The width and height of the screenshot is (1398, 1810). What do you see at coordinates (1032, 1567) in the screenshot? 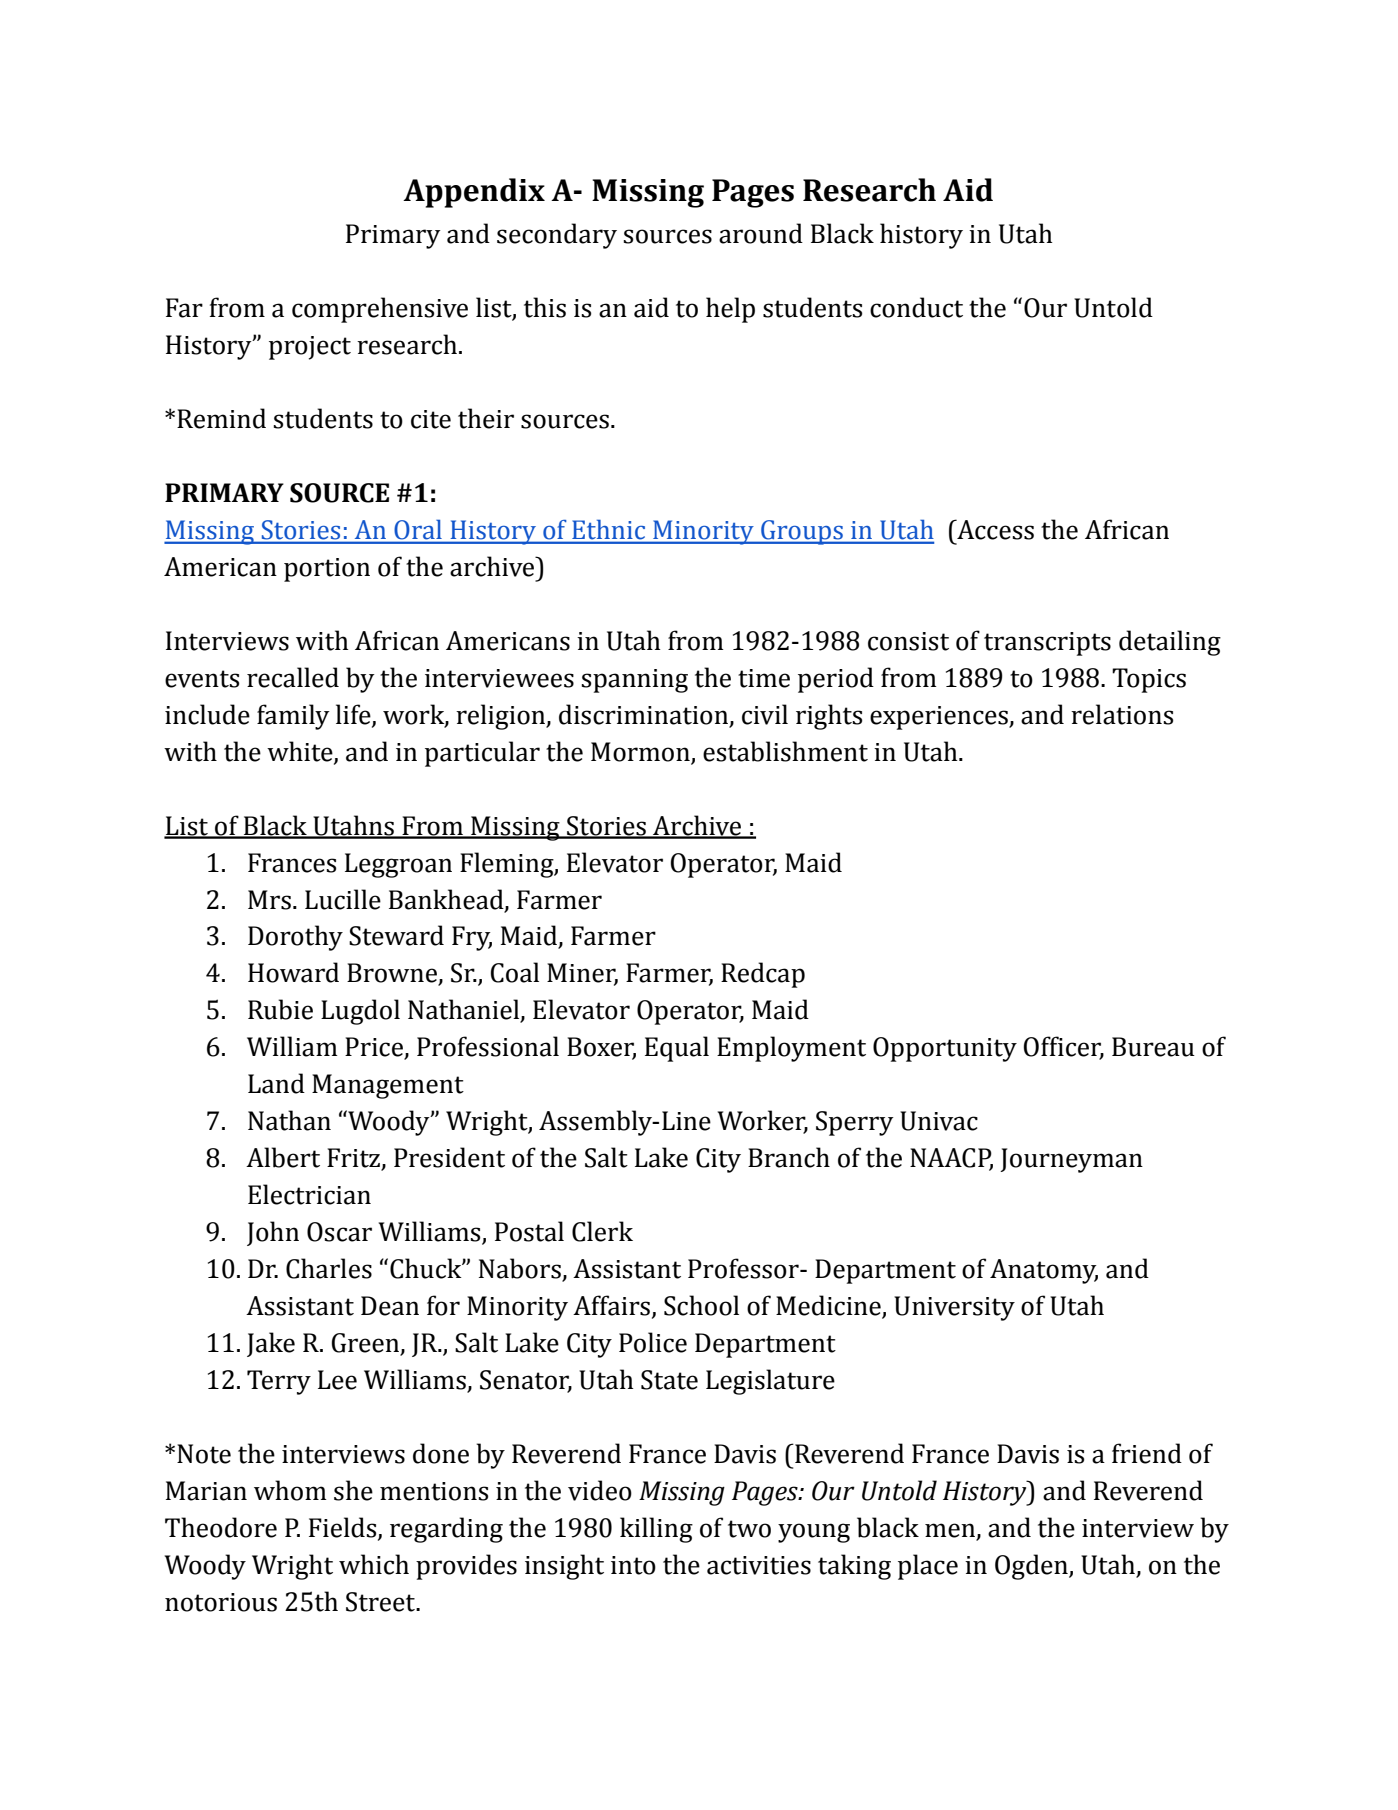
I see `Ogden` at bounding box center [1032, 1567].
